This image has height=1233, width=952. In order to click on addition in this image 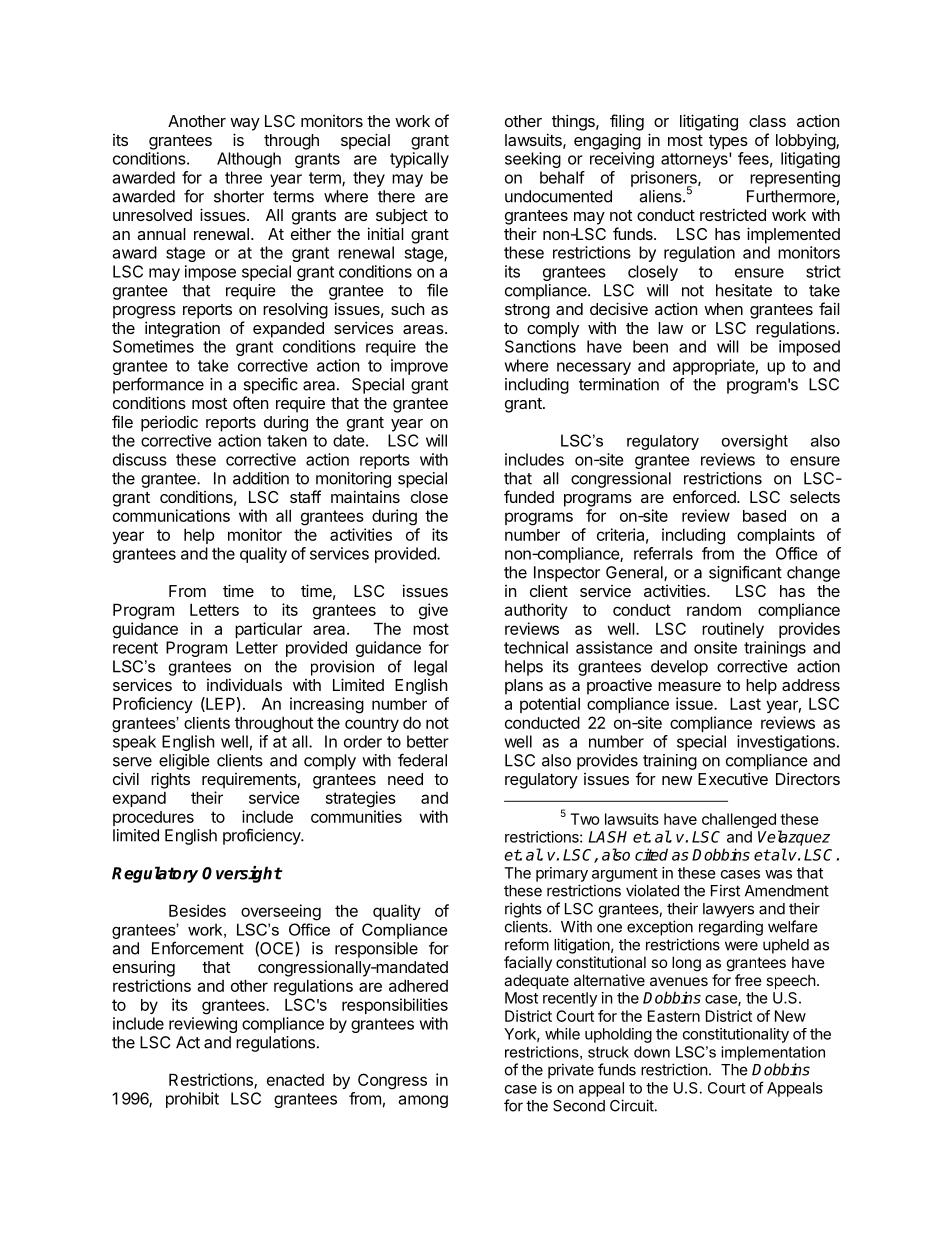, I will do `click(261, 478)`.
